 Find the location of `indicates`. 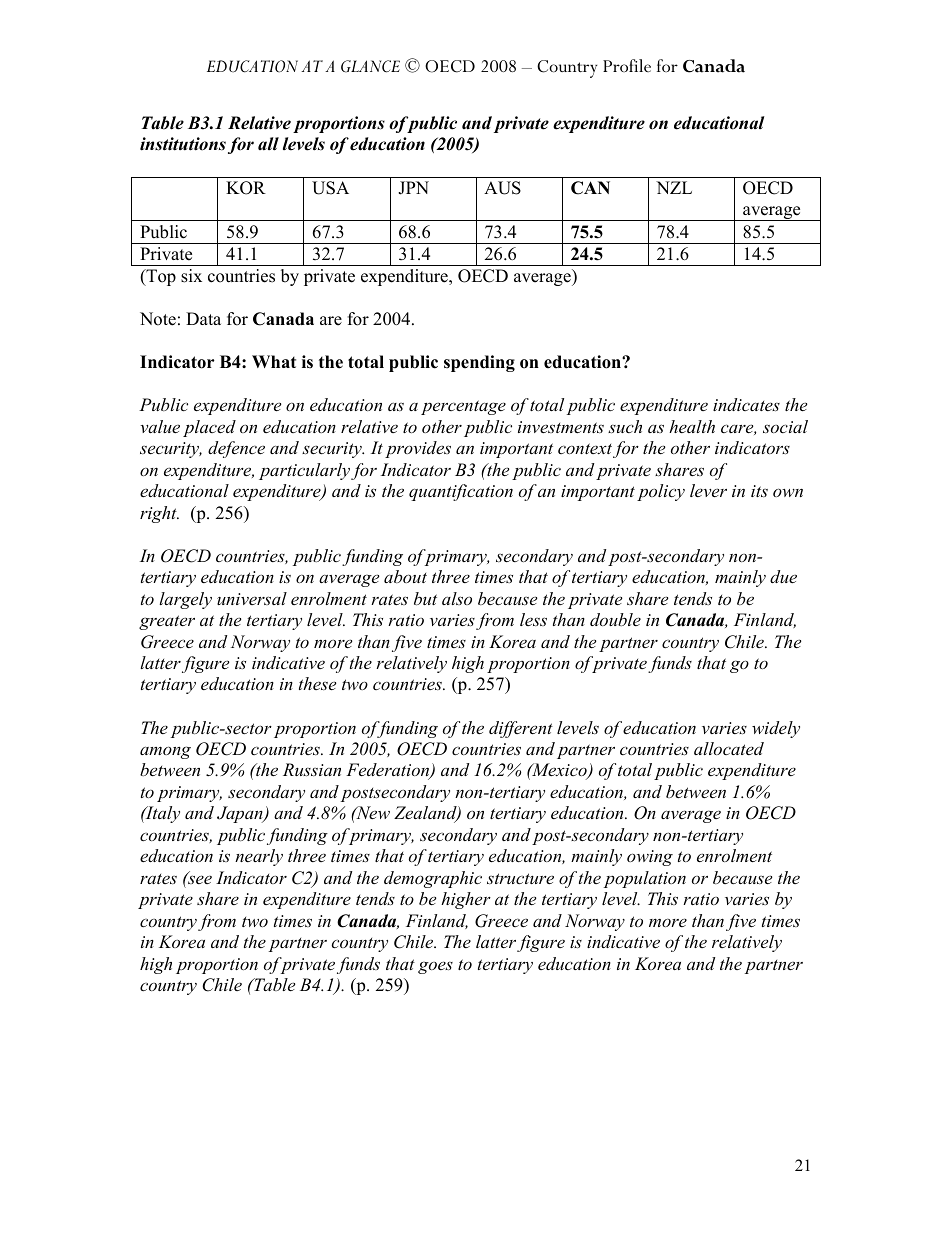

indicates is located at coordinates (746, 404).
